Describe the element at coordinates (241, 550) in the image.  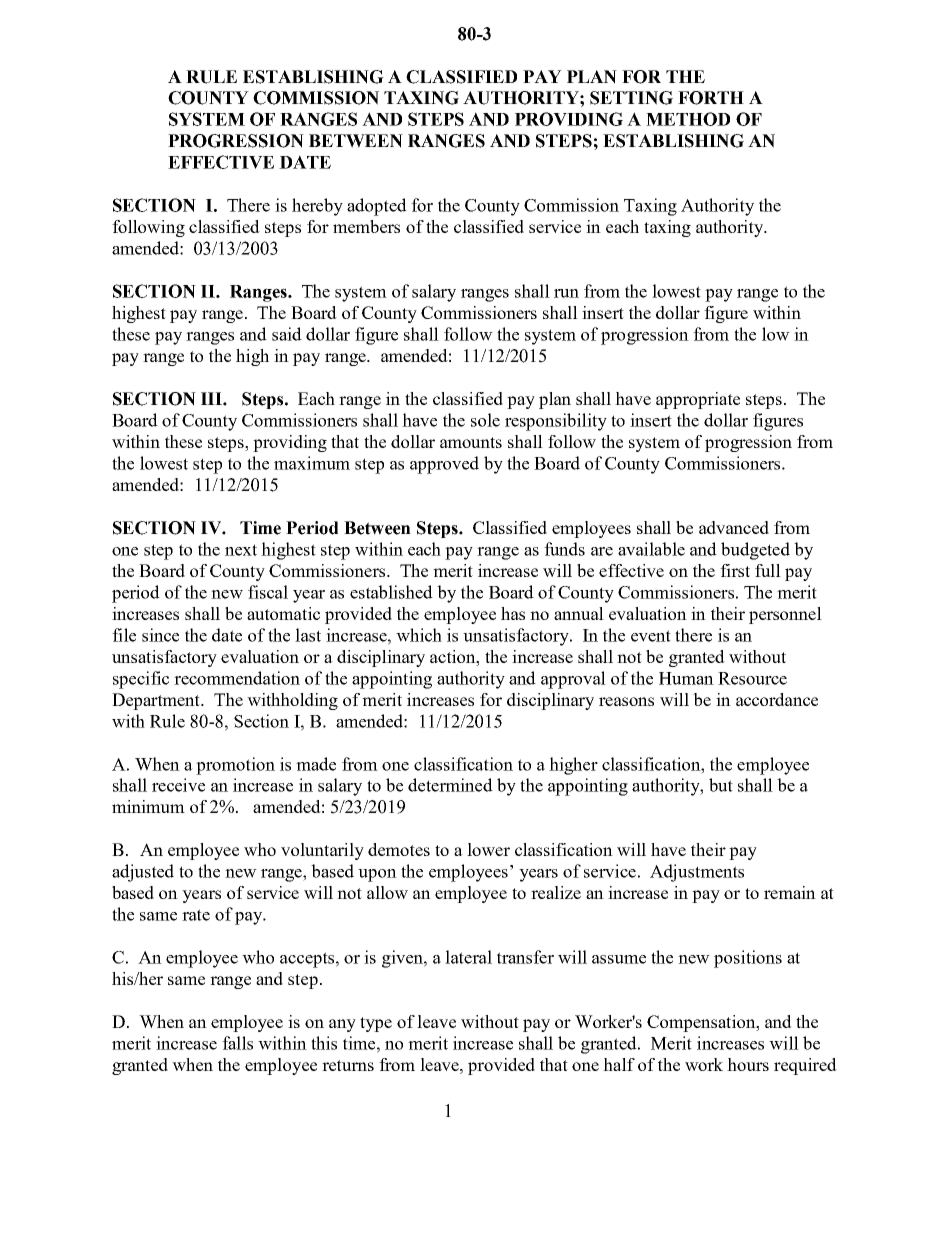
I see `next` at that location.
